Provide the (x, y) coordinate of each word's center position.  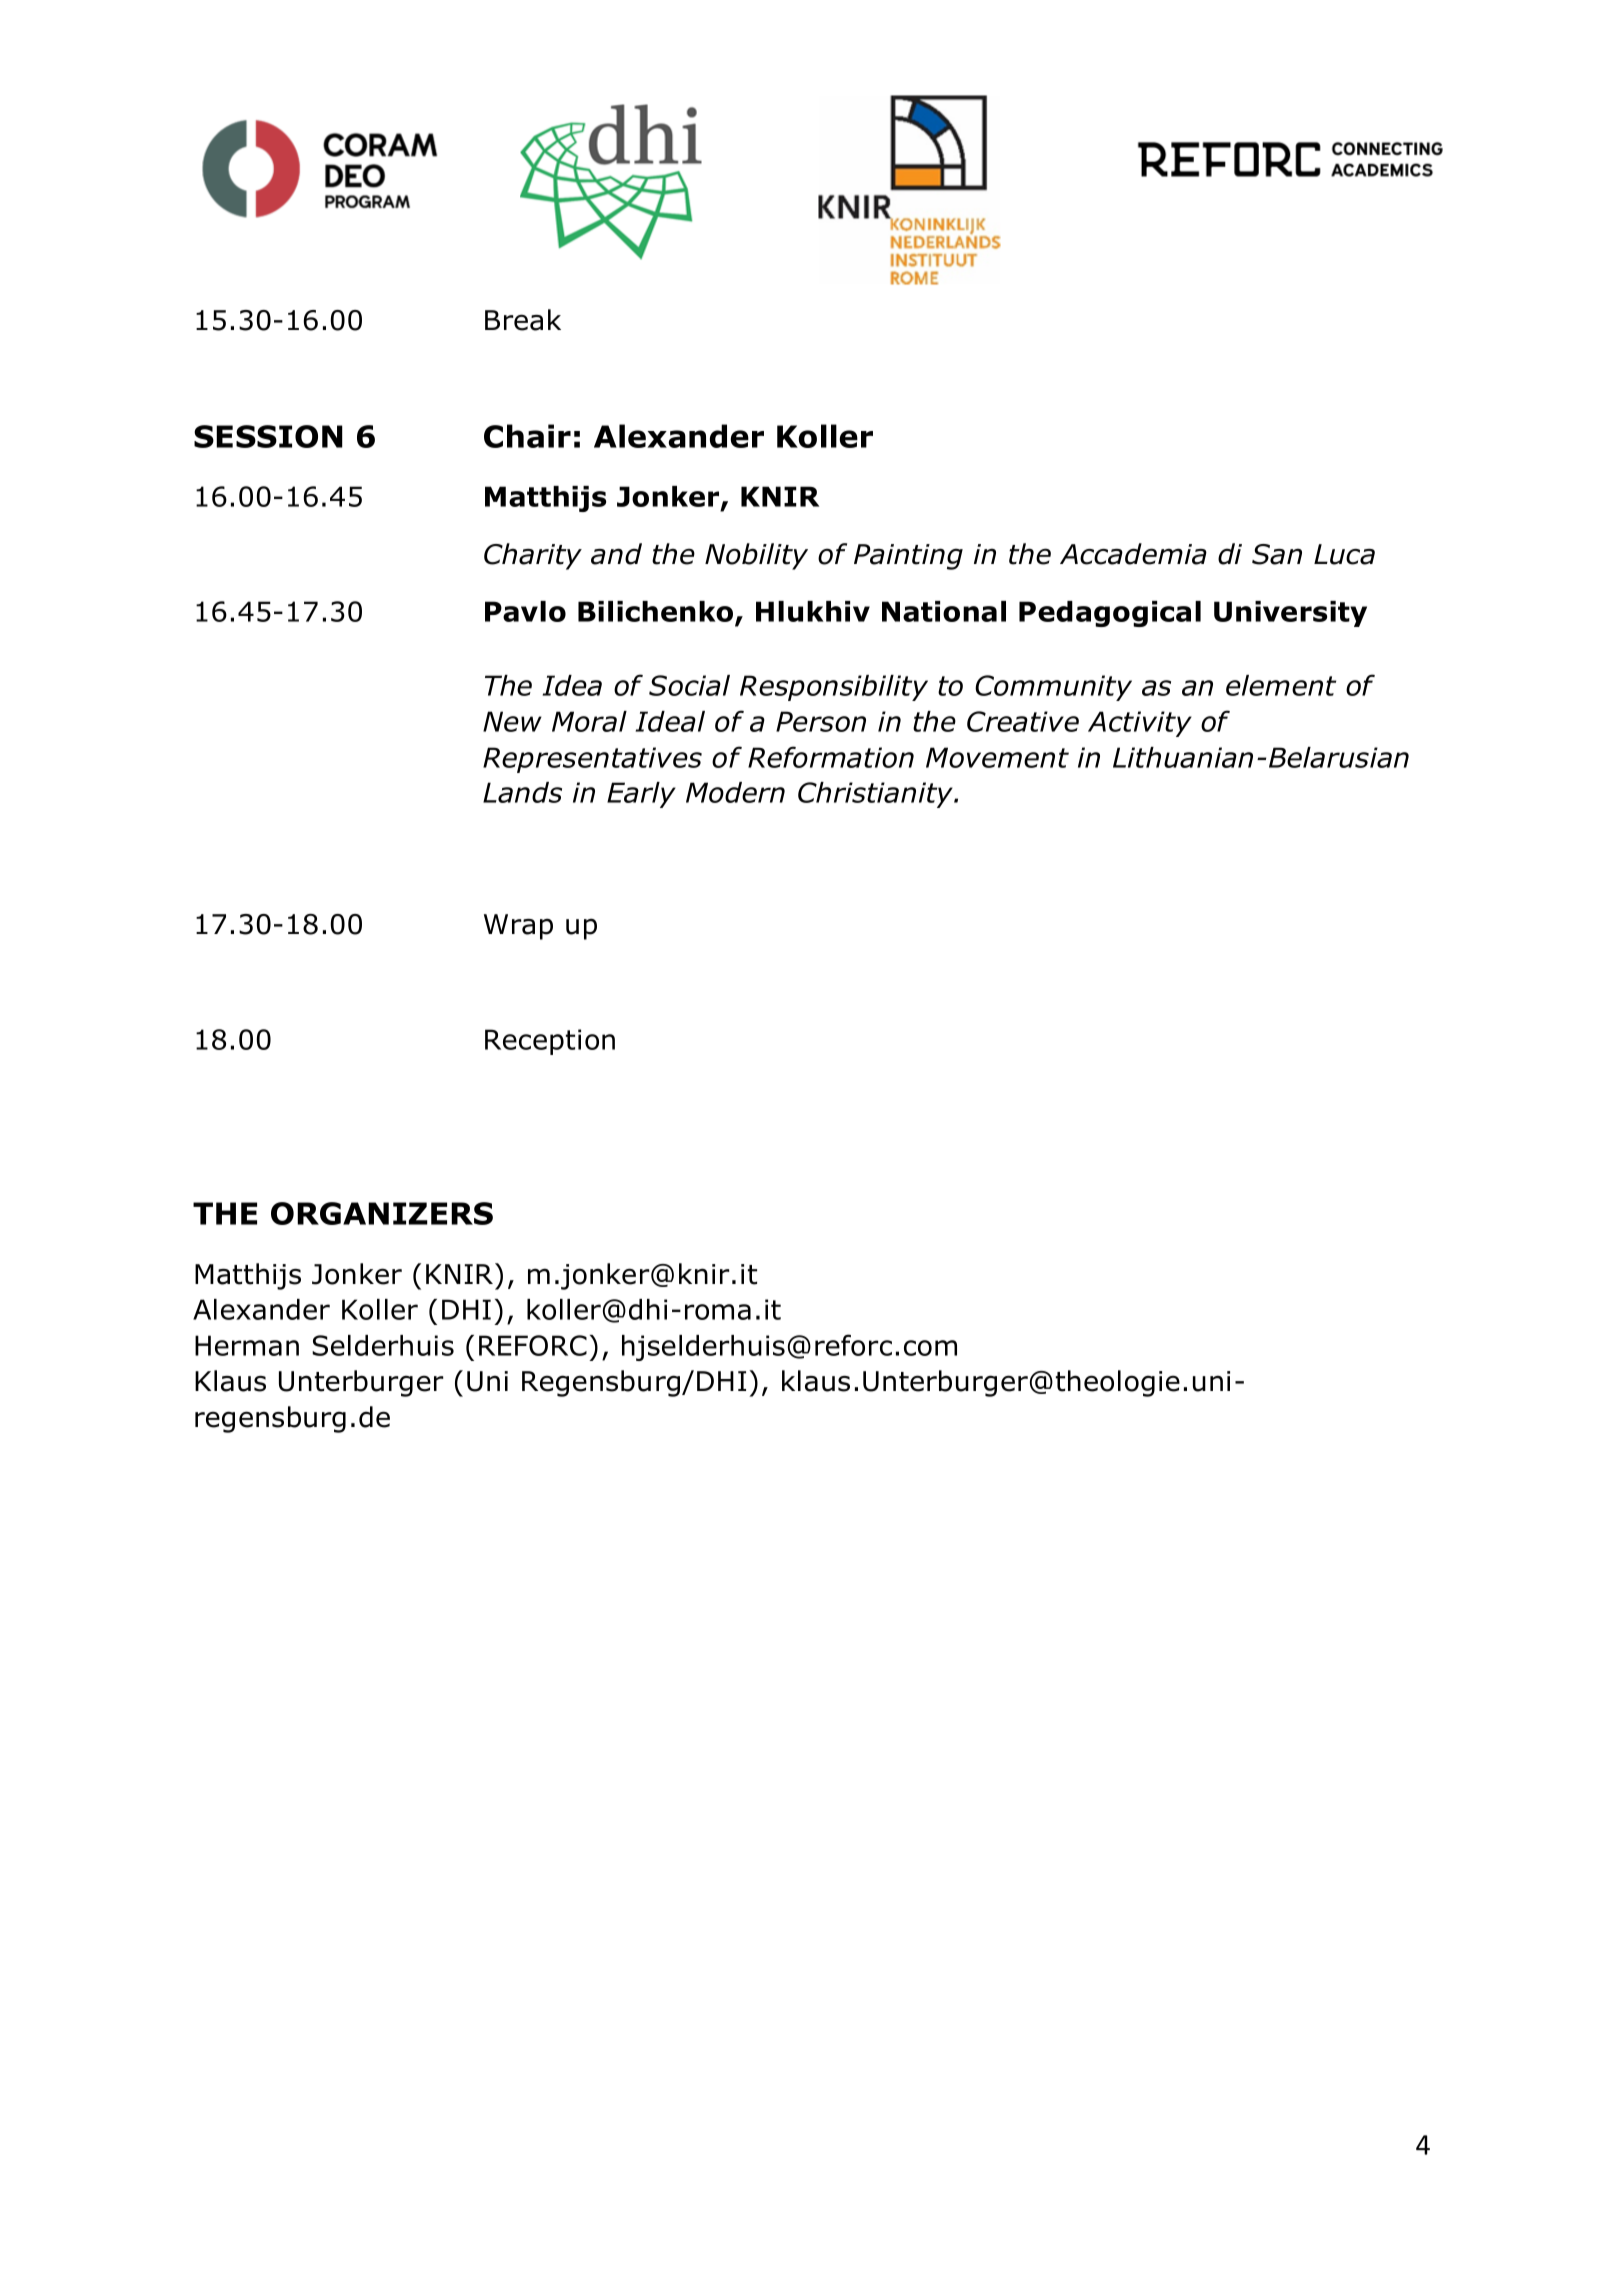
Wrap (518, 927)
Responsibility (834, 688)
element (1281, 685)
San (1277, 554)
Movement (997, 757)
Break (523, 320)
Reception (550, 1042)
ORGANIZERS (382, 1213)
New (512, 721)
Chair (527, 436)
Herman (247, 1345)
